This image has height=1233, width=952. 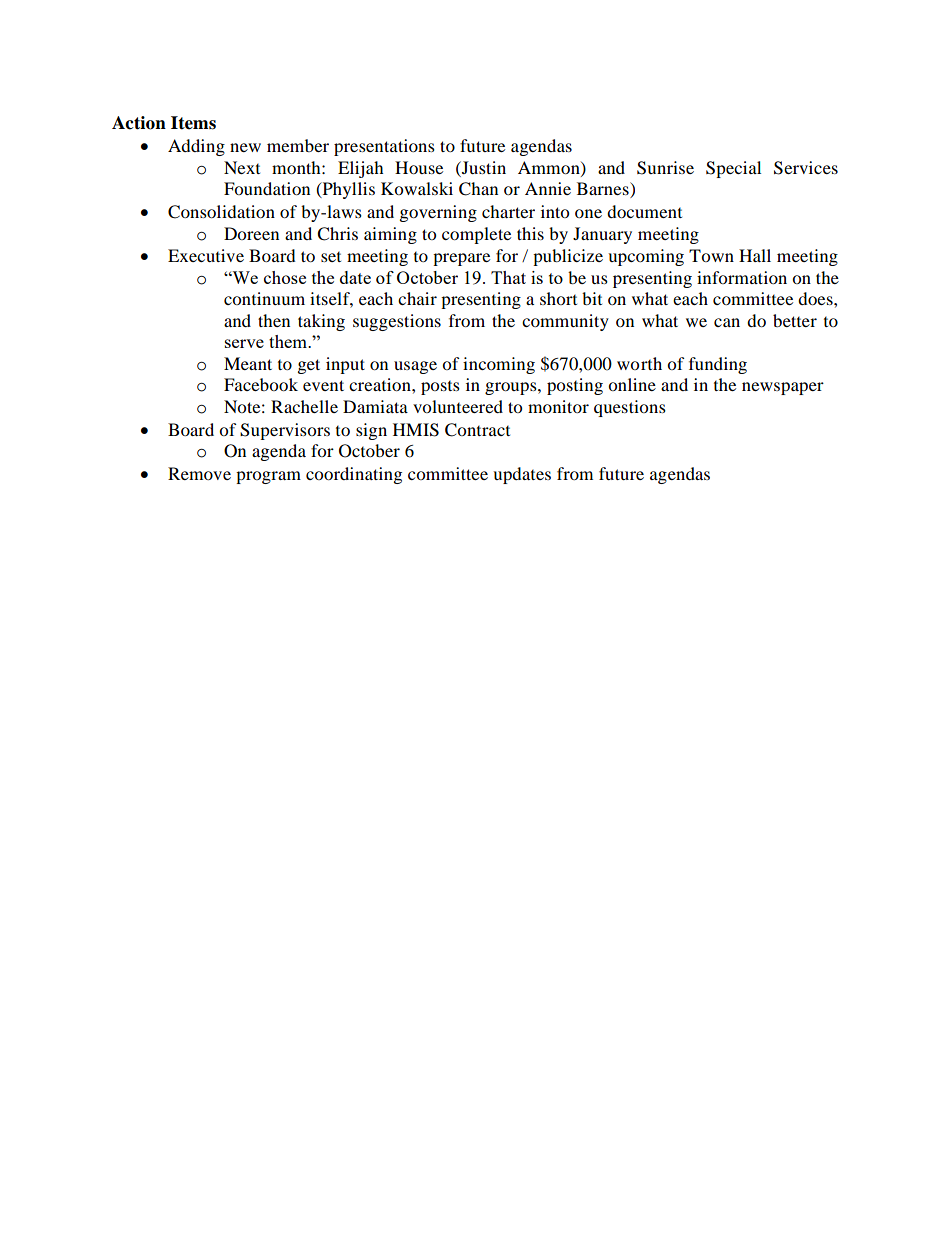 What do you see at coordinates (417, 298) in the image?
I see `chair` at bounding box center [417, 298].
